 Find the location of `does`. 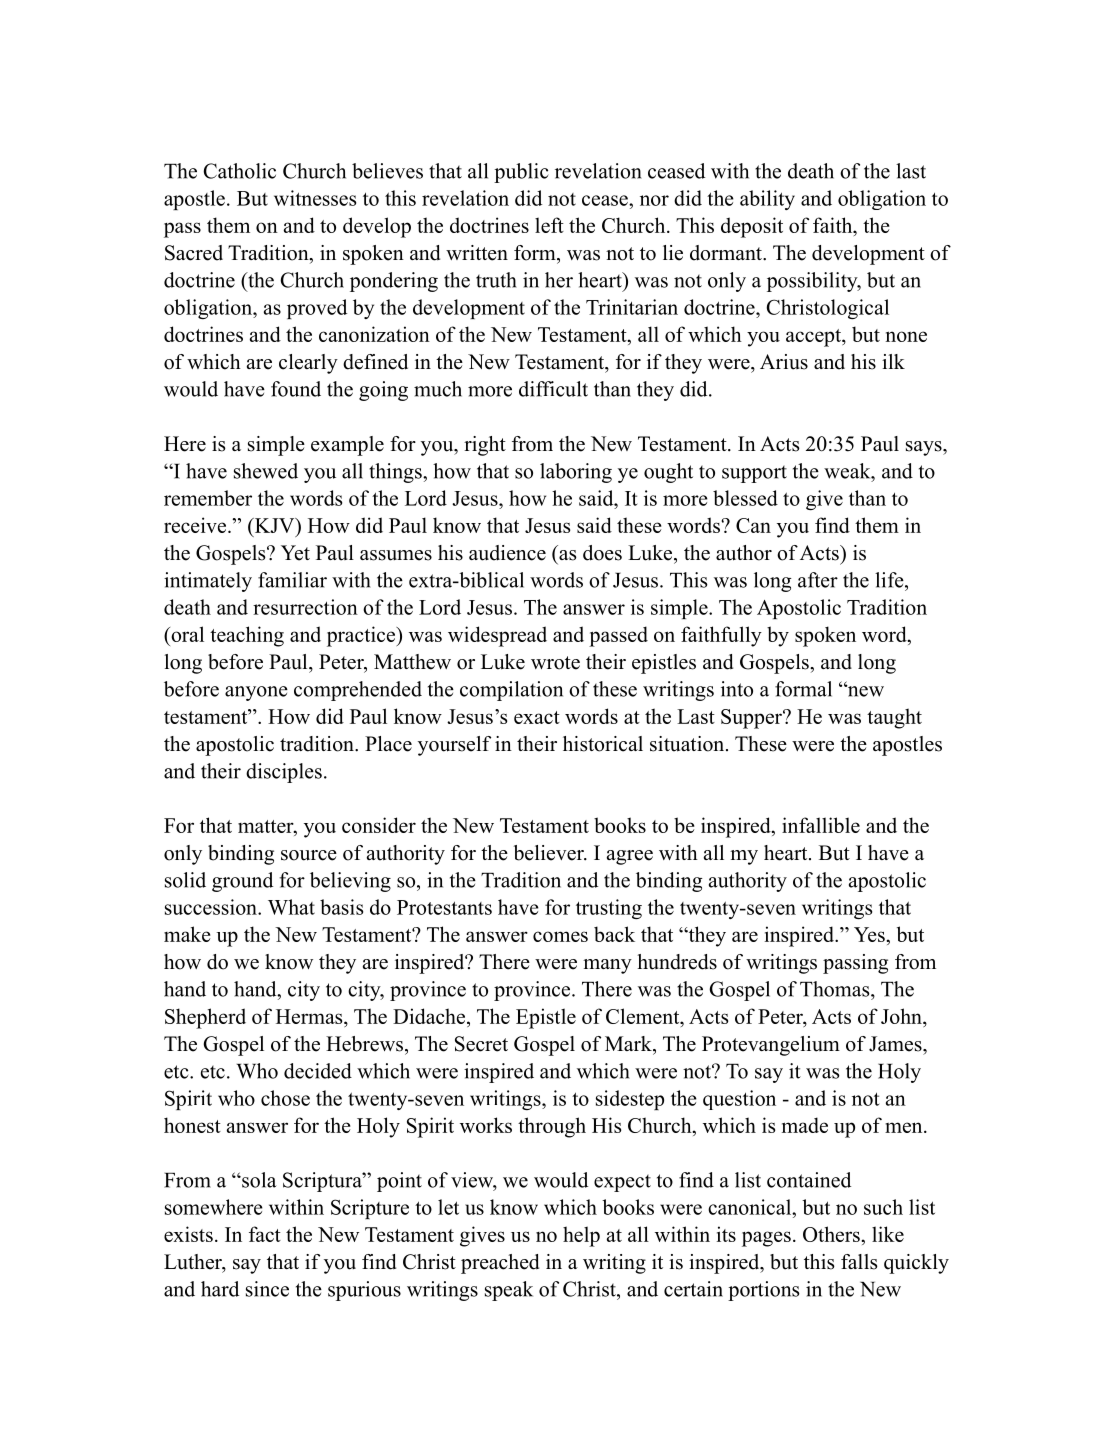

does is located at coordinates (602, 553).
